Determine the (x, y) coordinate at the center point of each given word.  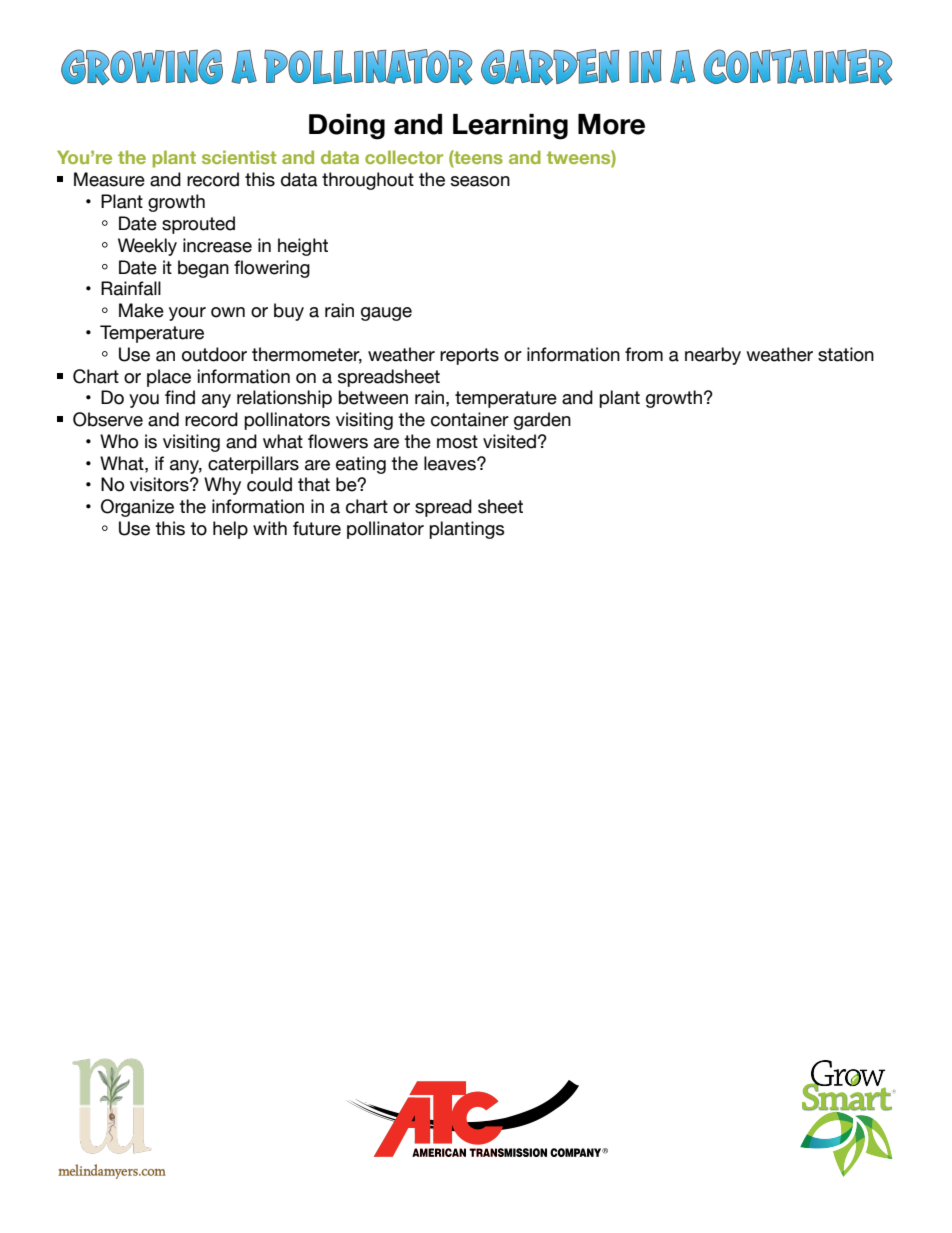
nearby (713, 356)
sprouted (198, 225)
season (480, 181)
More (611, 124)
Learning (510, 127)
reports (469, 356)
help (230, 530)
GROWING (142, 67)
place (169, 378)
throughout (368, 181)
